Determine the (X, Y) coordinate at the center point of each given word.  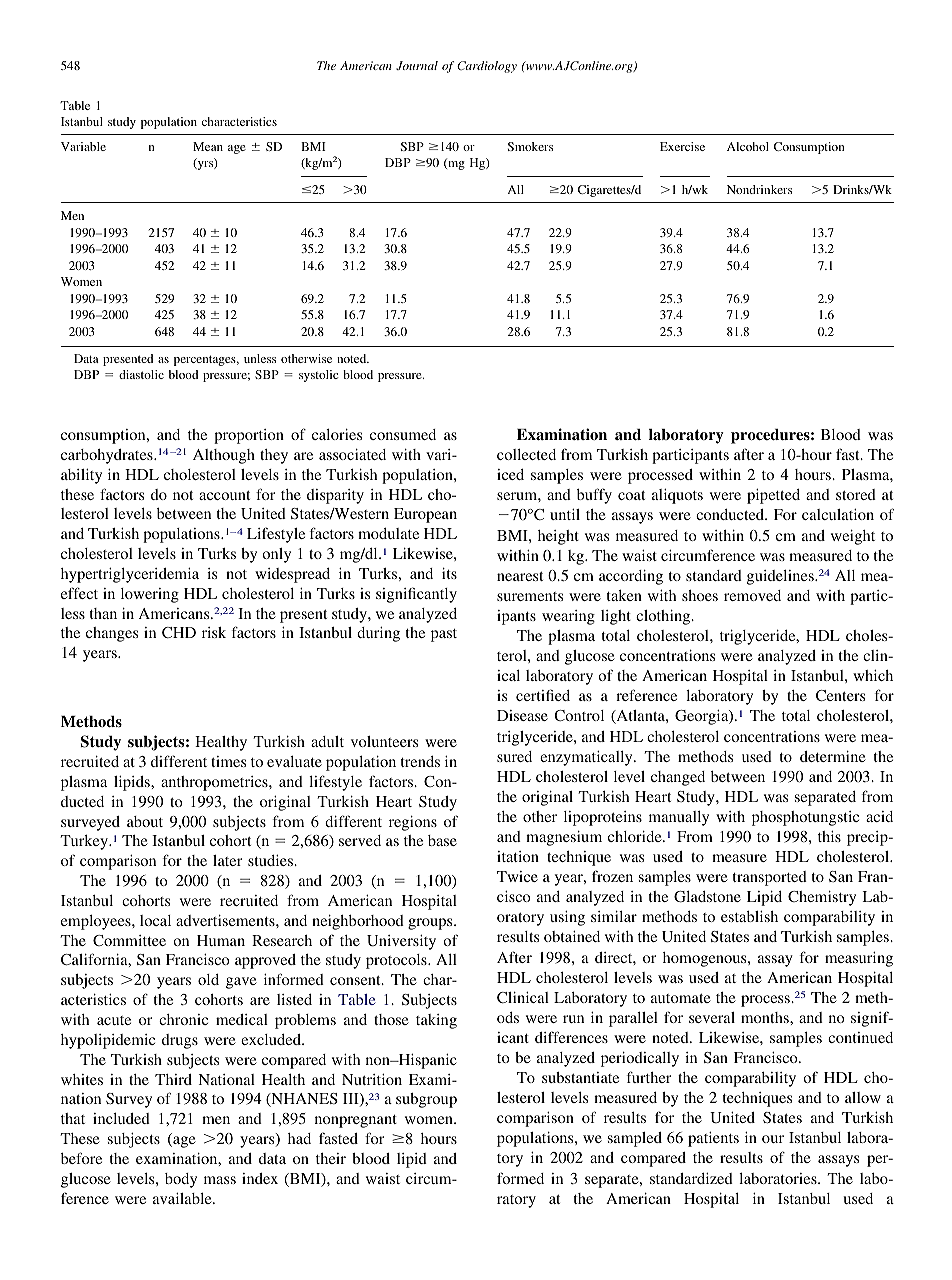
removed (752, 595)
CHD (179, 632)
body (181, 1180)
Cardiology (487, 67)
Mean (208, 146)
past (444, 635)
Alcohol (748, 146)
